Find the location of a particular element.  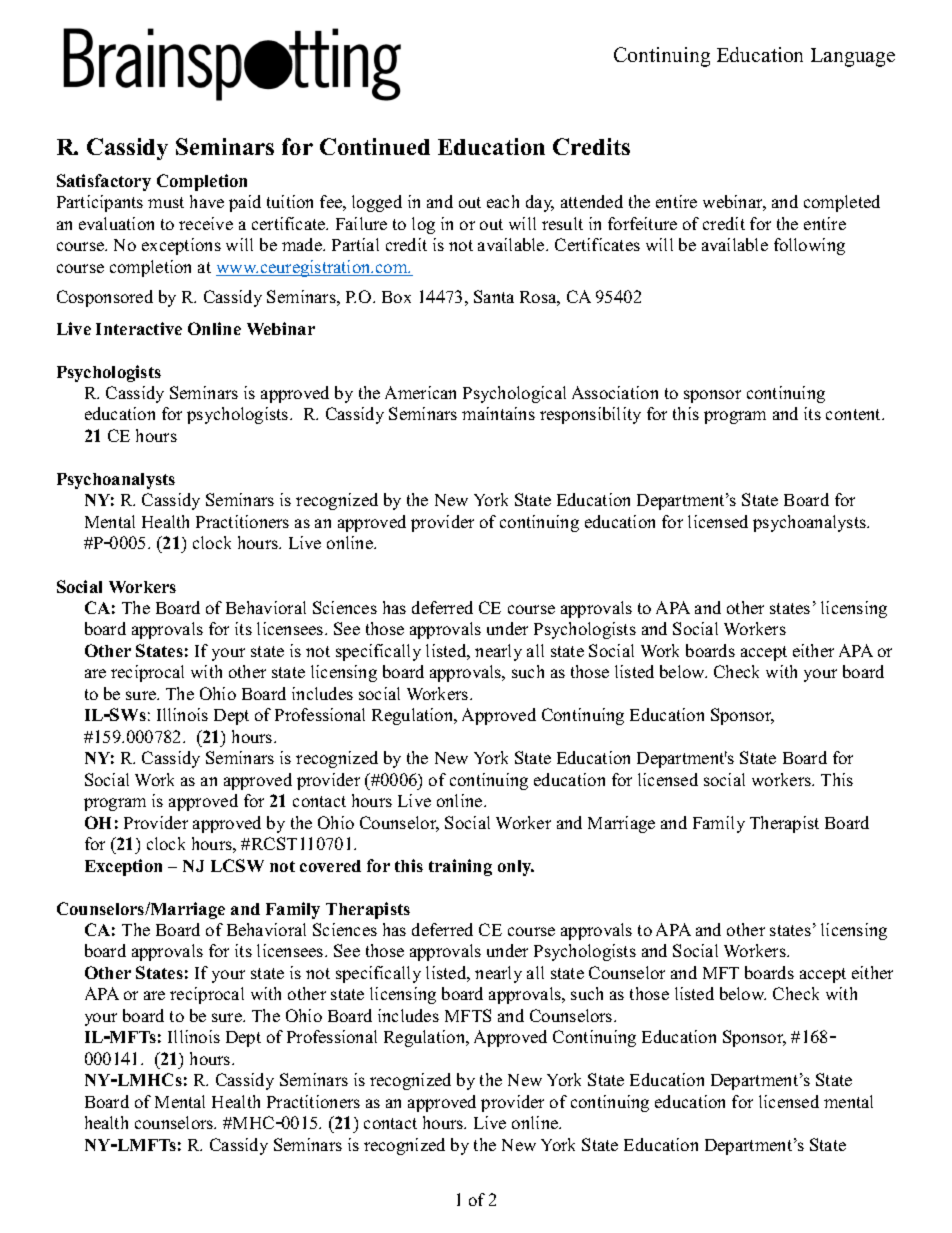

Language is located at coordinates (853, 57).
